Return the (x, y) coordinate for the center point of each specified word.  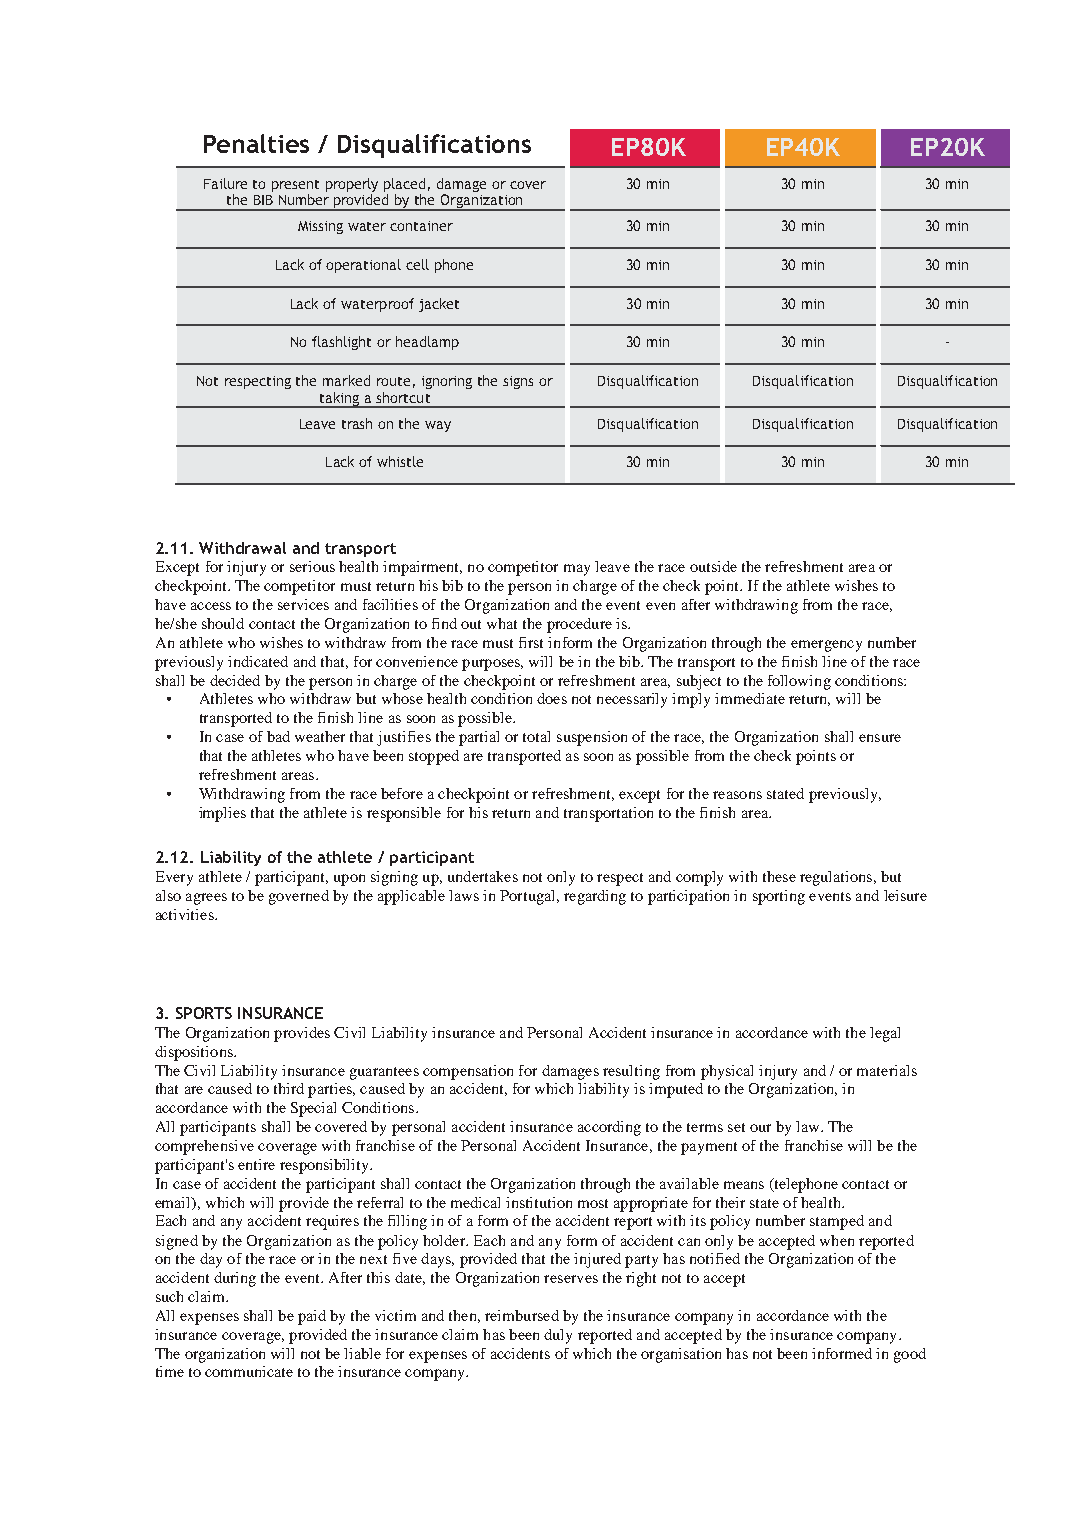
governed (299, 897)
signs (518, 382)
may (577, 570)
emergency (826, 646)
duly (558, 1336)
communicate (249, 1371)
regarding (595, 897)
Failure (225, 183)
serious (312, 566)
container (421, 226)
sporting (779, 897)
